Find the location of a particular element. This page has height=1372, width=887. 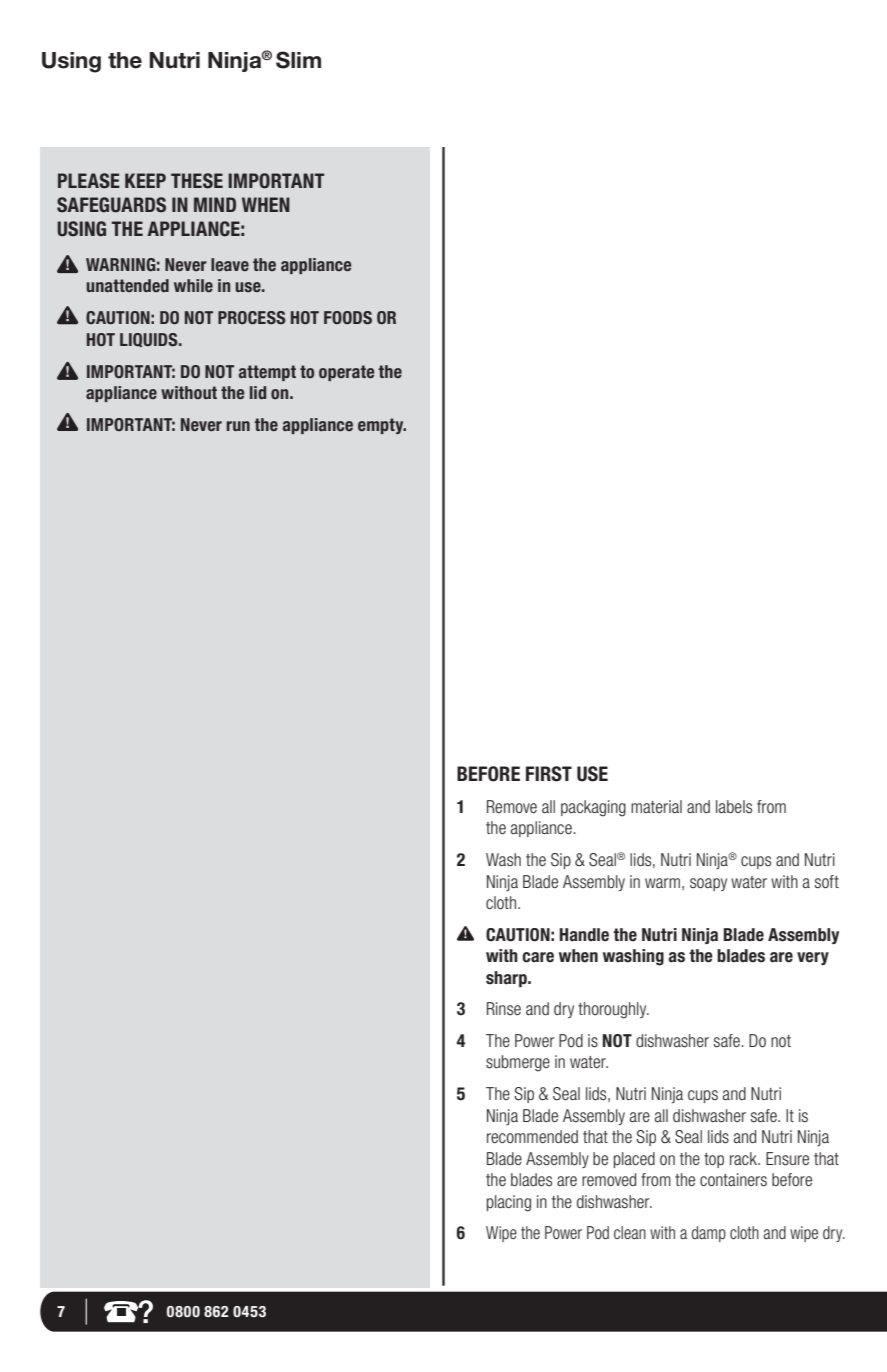

attempt is located at coordinates (267, 373).
